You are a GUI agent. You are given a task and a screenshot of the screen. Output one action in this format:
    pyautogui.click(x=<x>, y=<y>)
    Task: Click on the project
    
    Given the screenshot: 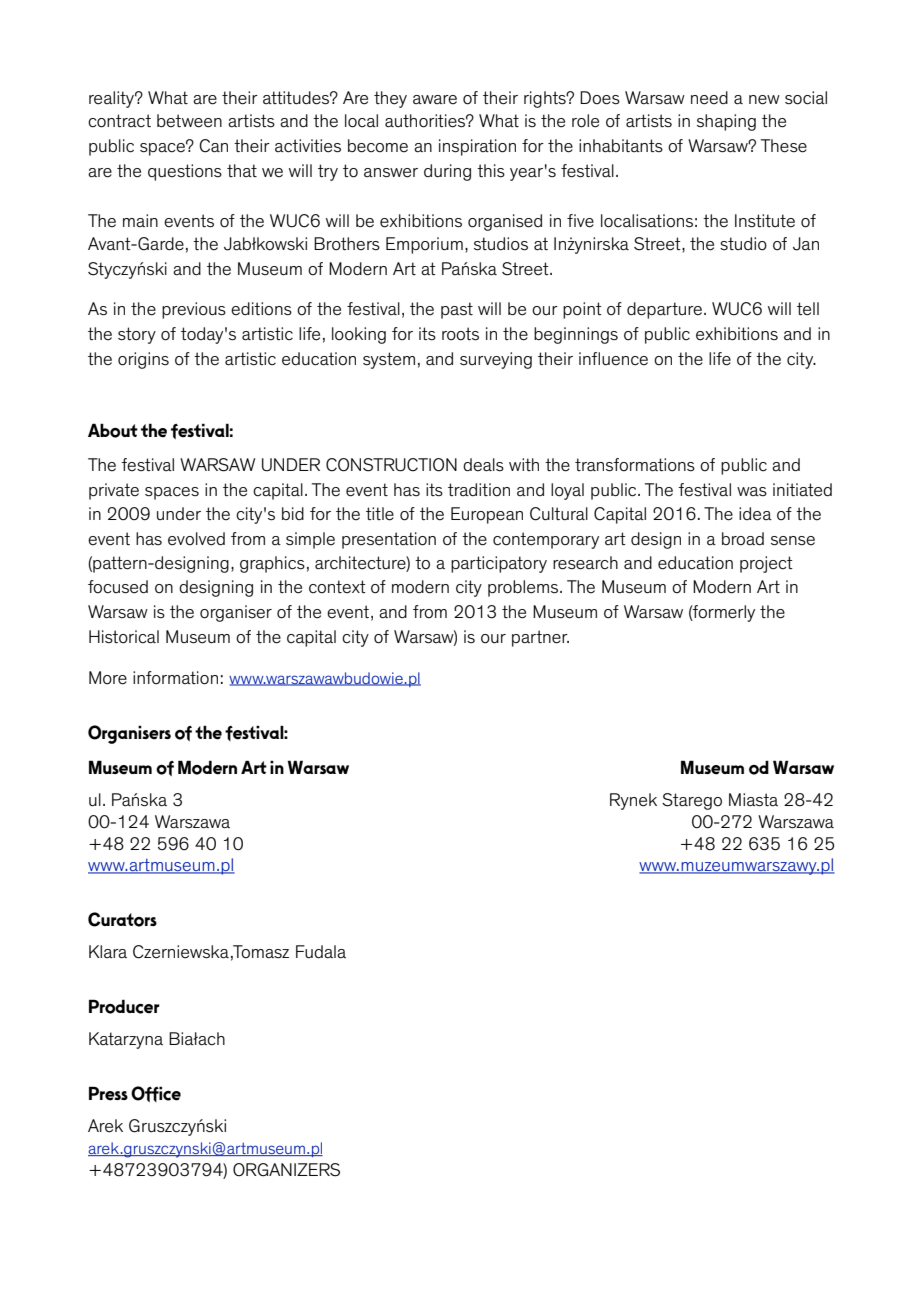 What is the action you would take?
    pyautogui.click(x=766, y=564)
